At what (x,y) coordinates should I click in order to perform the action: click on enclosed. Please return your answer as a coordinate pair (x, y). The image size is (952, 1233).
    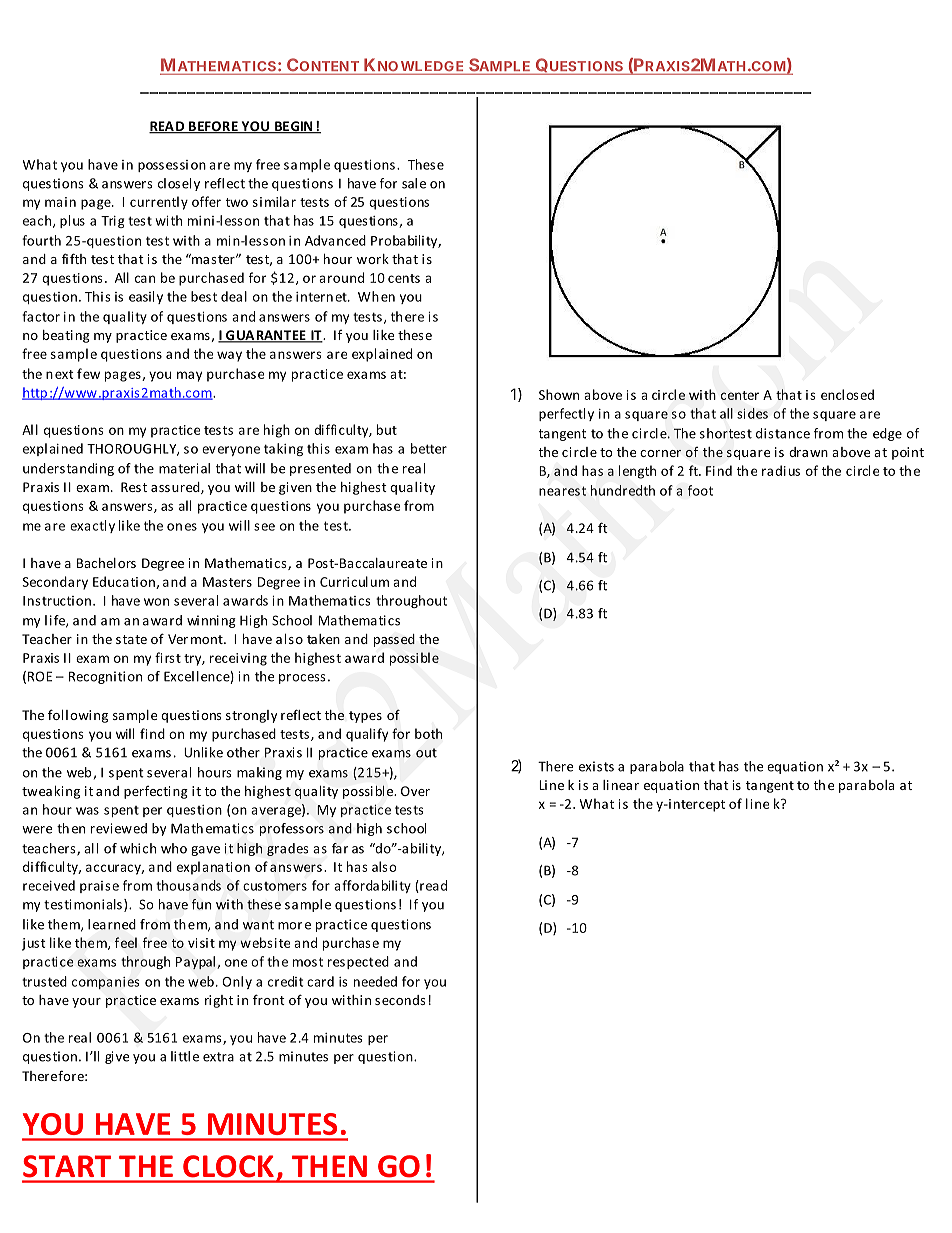
    Looking at the image, I should click on (847, 394).
